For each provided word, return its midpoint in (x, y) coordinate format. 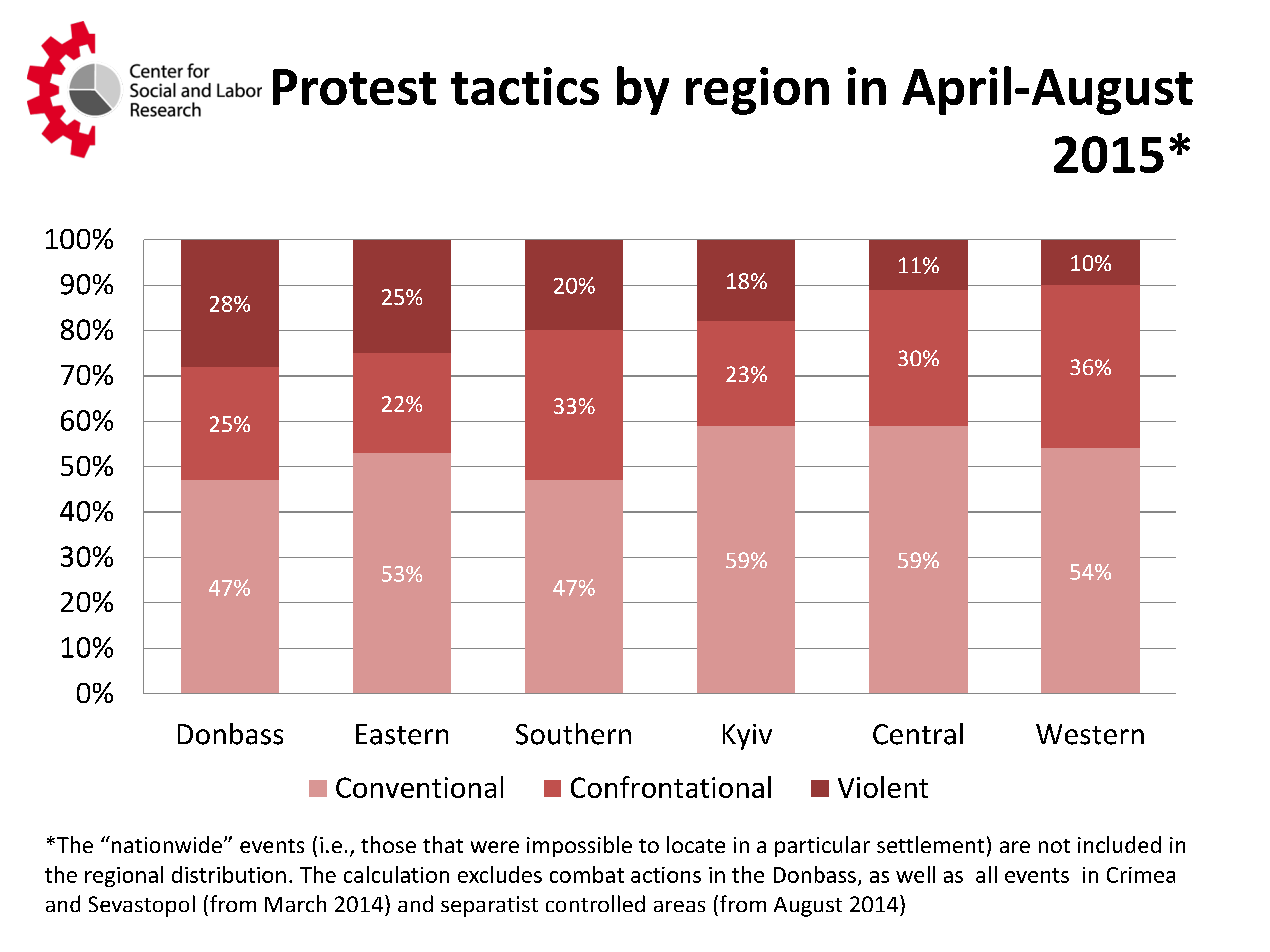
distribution (229, 874)
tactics (525, 86)
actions (666, 875)
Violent (883, 787)
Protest (354, 87)
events (1037, 875)
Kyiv (747, 737)
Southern (573, 734)
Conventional (419, 787)
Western (1090, 734)
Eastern (402, 734)
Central (918, 734)
